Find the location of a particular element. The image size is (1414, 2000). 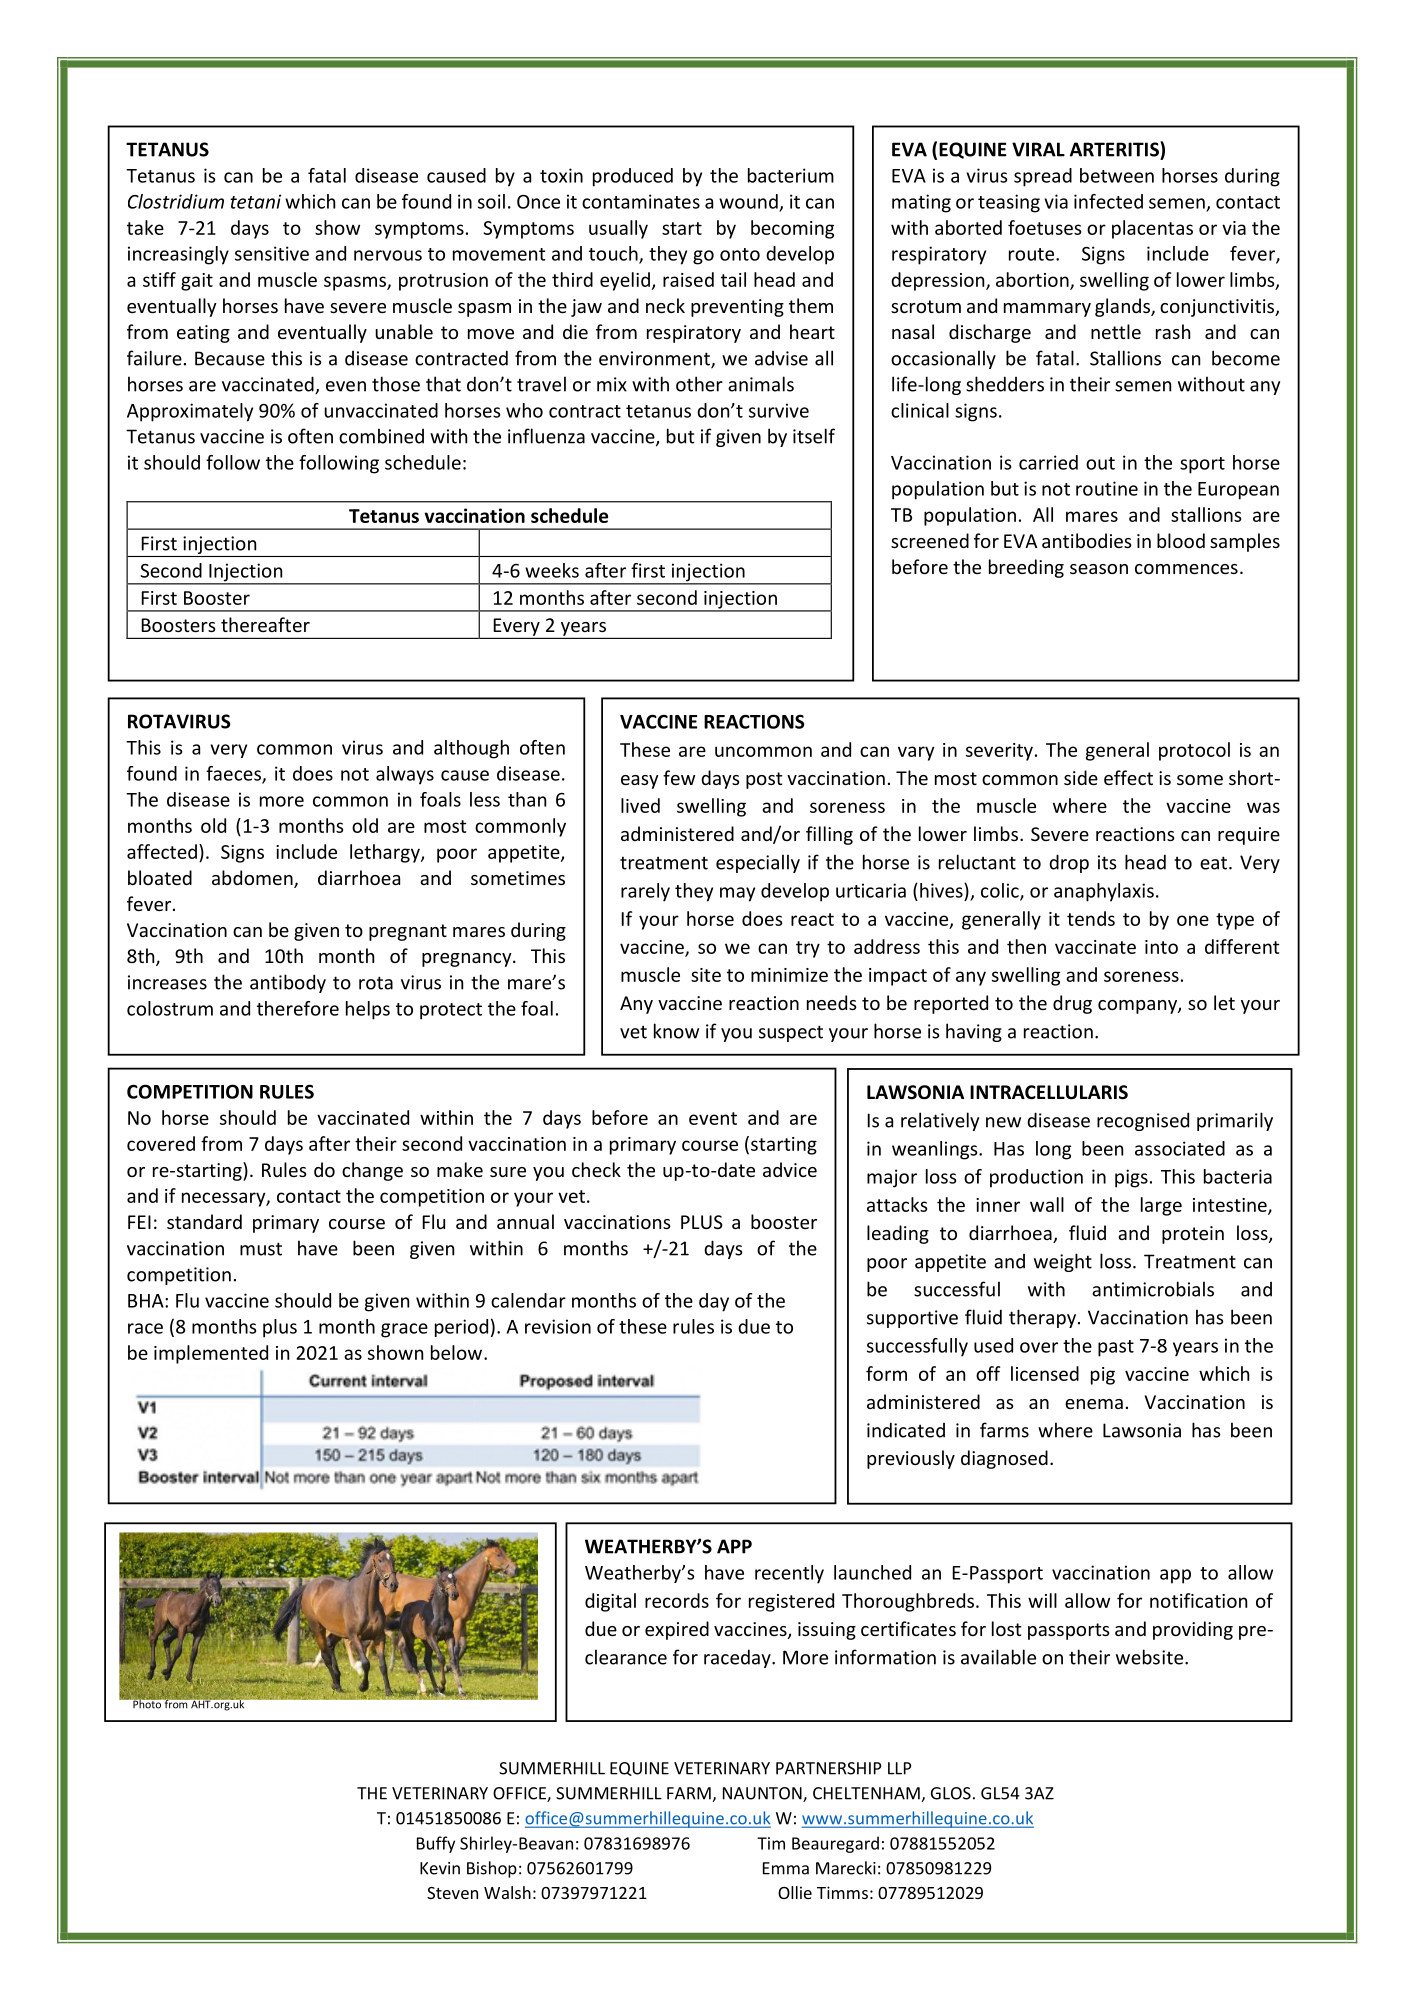

combined is located at coordinates (381, 436).
